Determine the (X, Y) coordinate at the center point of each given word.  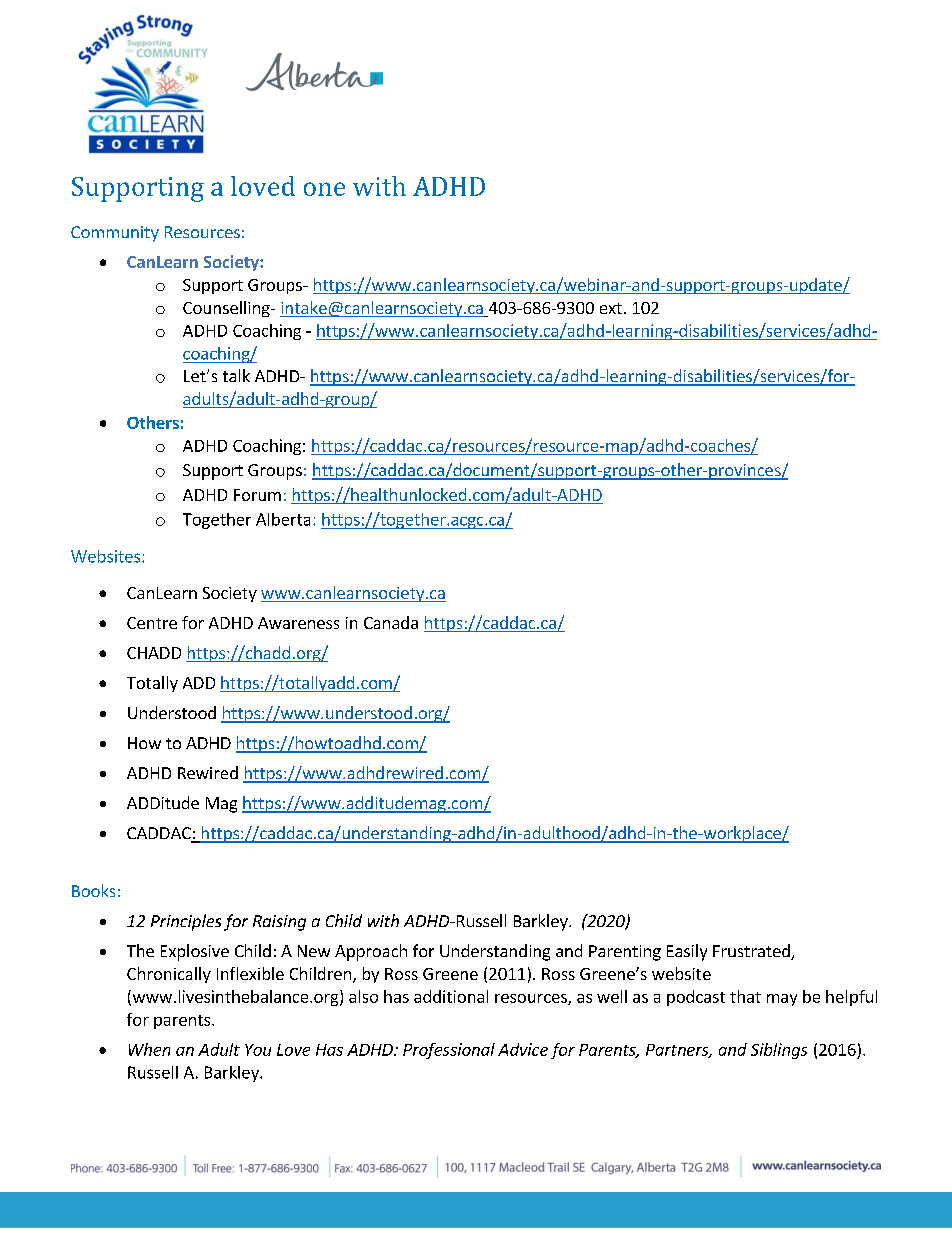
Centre (152, 623)
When (149, 1049)
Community (115, 234)
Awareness (298, 623)
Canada (391, 622)
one (324, 189)
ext (611, 308)
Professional (449, 1051)
